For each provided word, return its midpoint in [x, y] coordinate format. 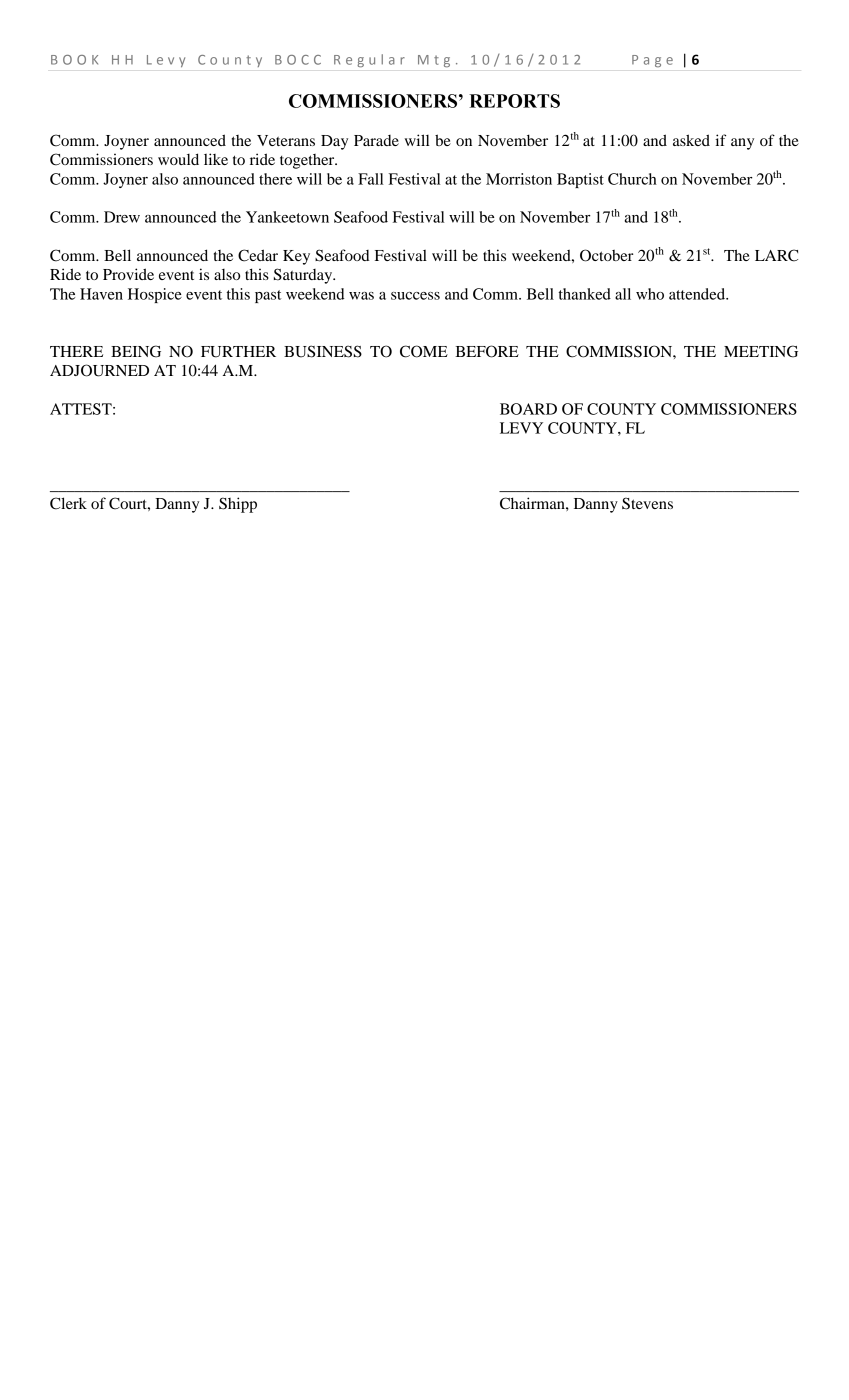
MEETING [761, 351]
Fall [371, 179]
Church [632, 179]
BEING [136, 351]
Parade [376, 140]
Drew [122, 217]
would [178, 159]
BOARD [528, 409]
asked [691, 140]
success [415, 296]
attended [698, 294]
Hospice [155, 295]
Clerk [68, 503]
